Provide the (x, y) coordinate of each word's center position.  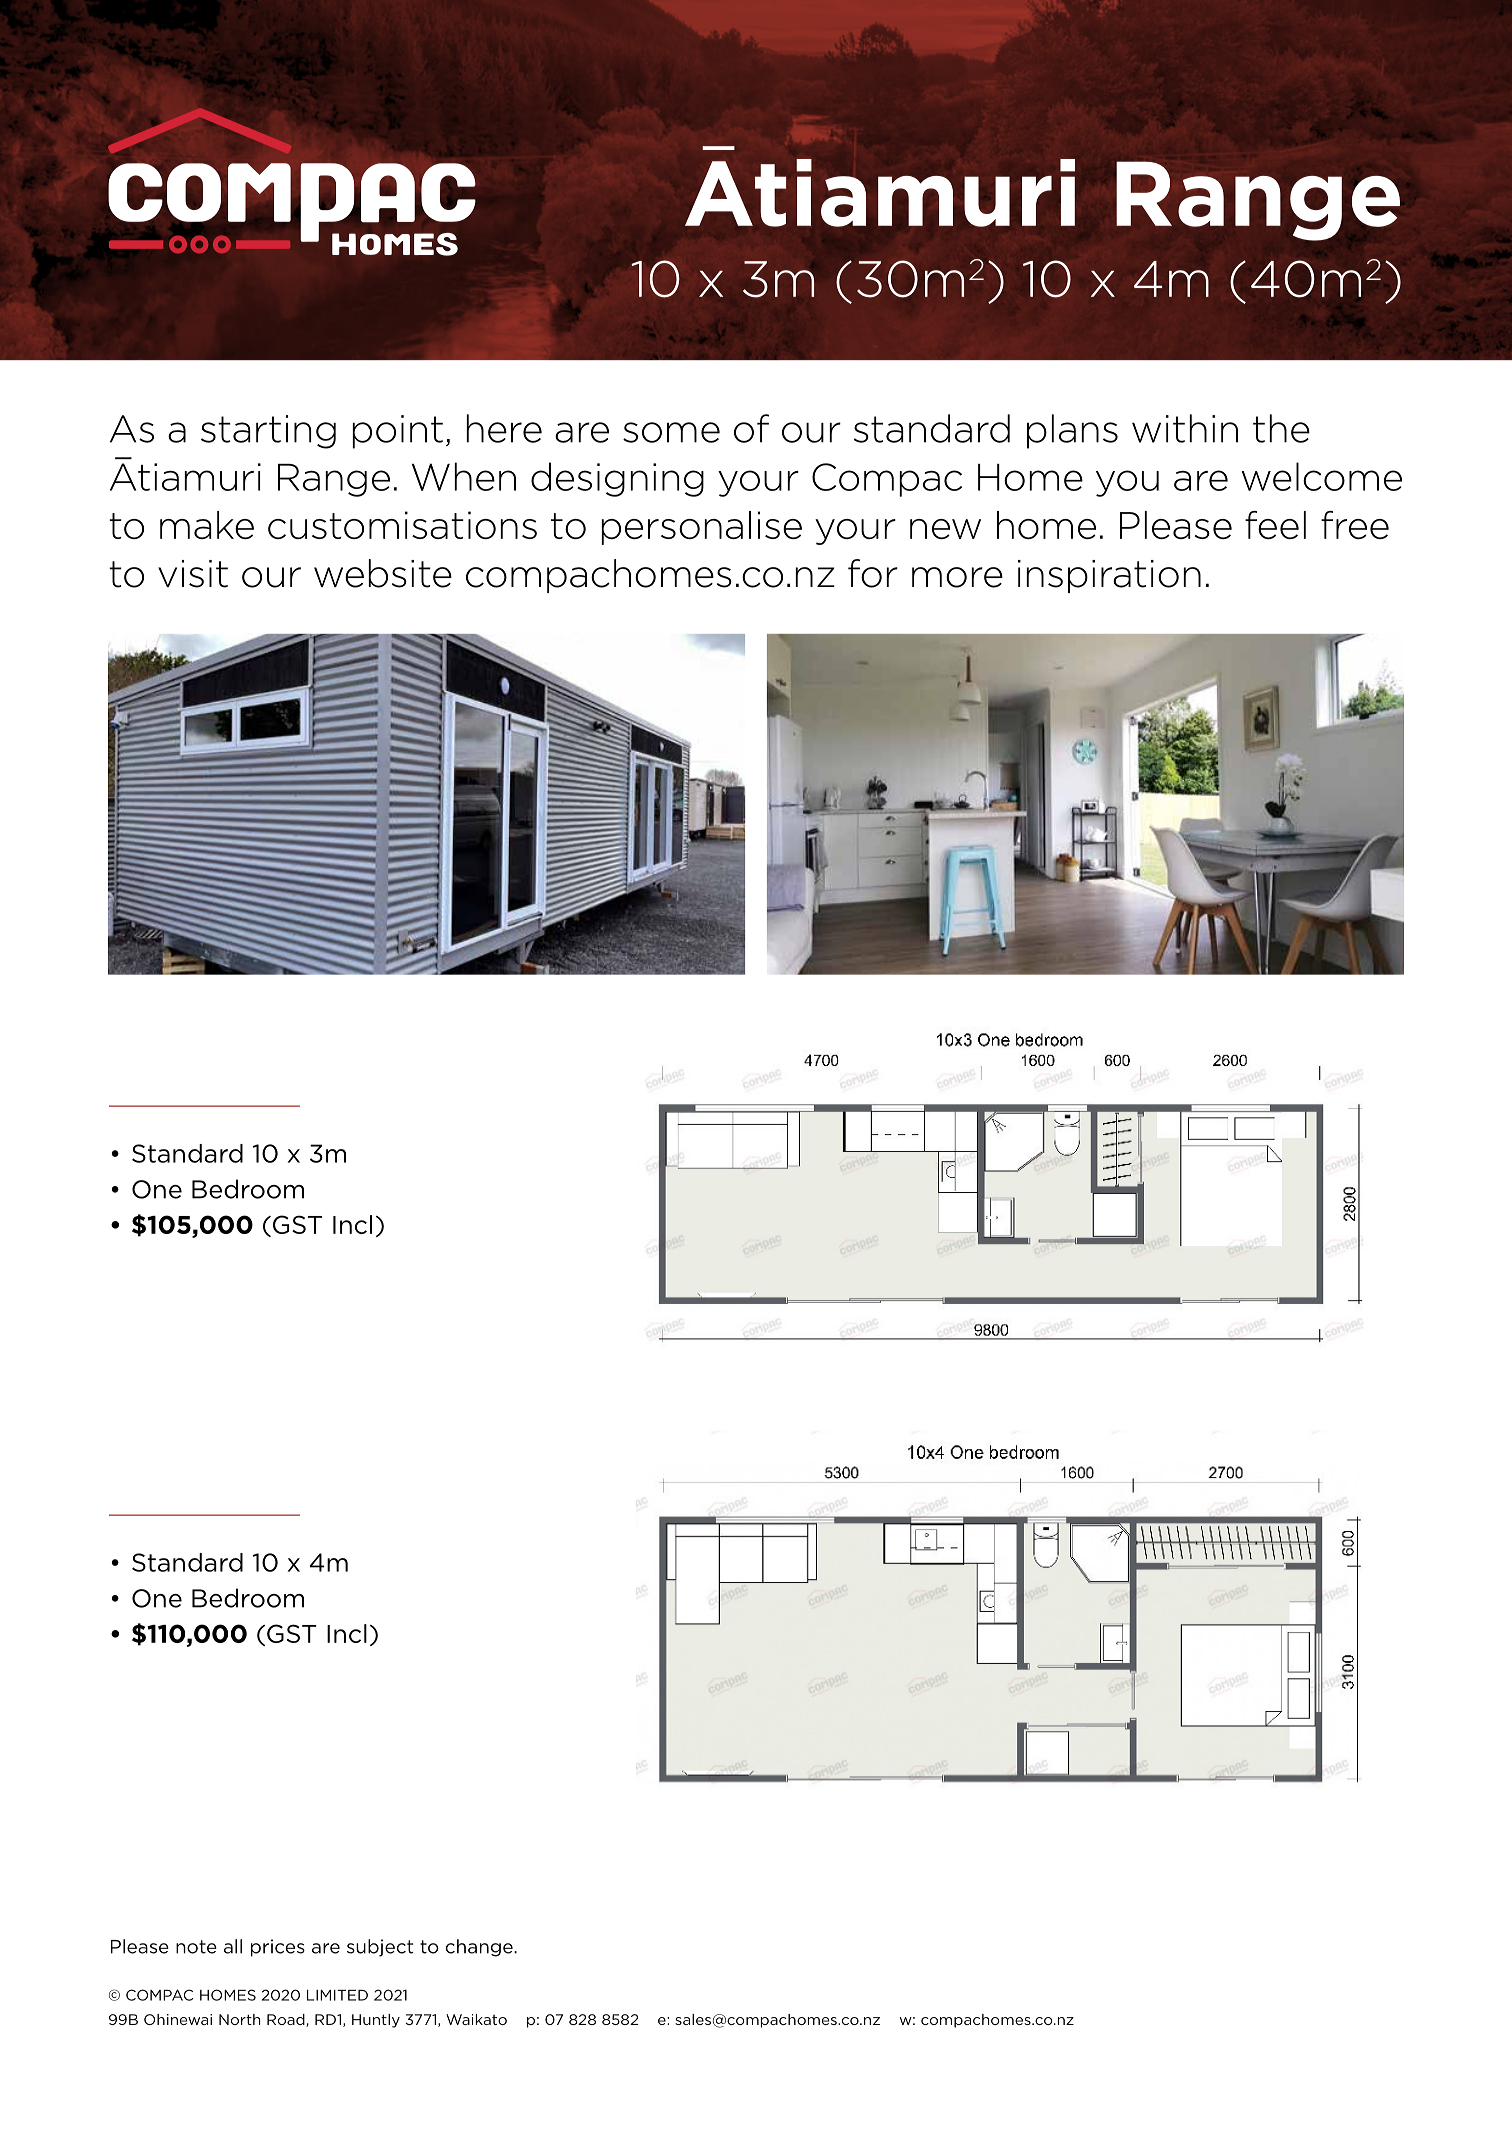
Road (287, 2020)
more (957, 577)
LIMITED (337, 1995)
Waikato (476, 2019)
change (480, 1948)
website (383, 573)
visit (193, 574)
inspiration (1109, 576)
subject (380, 1948)
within (1185, 428)
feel (1275, 525)
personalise (701, 528)
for (873, 573)
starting (268, 432)
